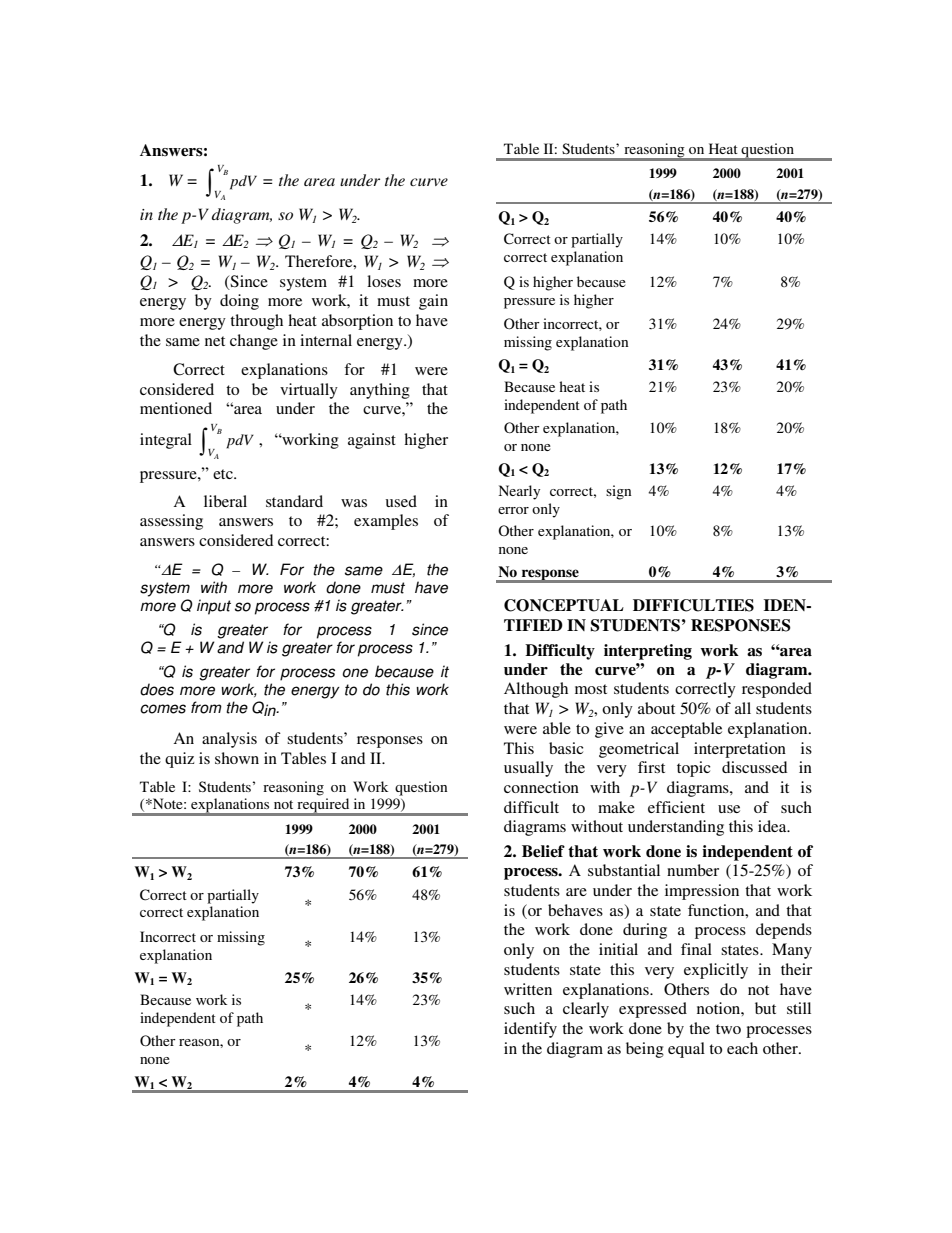  I want to click on usually, so click(528, 769).
